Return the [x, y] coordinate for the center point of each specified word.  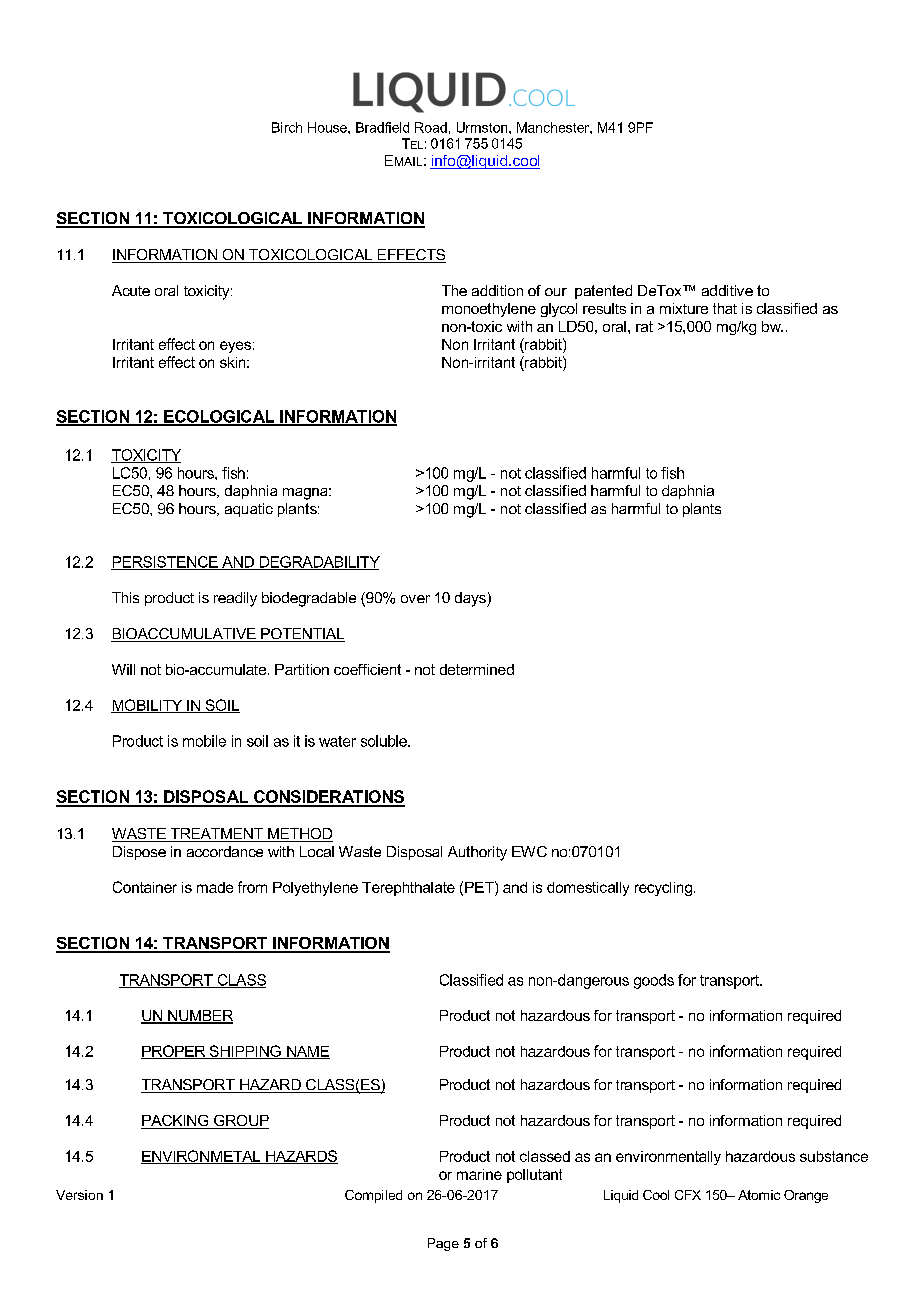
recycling [665, 889]
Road [431, 127]
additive [727, 290]
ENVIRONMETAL [202, 1157]
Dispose [139, 853]
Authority [477, 853]
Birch [287, 127]
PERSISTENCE [165, 563]
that [725, 308]
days [471, 599]
